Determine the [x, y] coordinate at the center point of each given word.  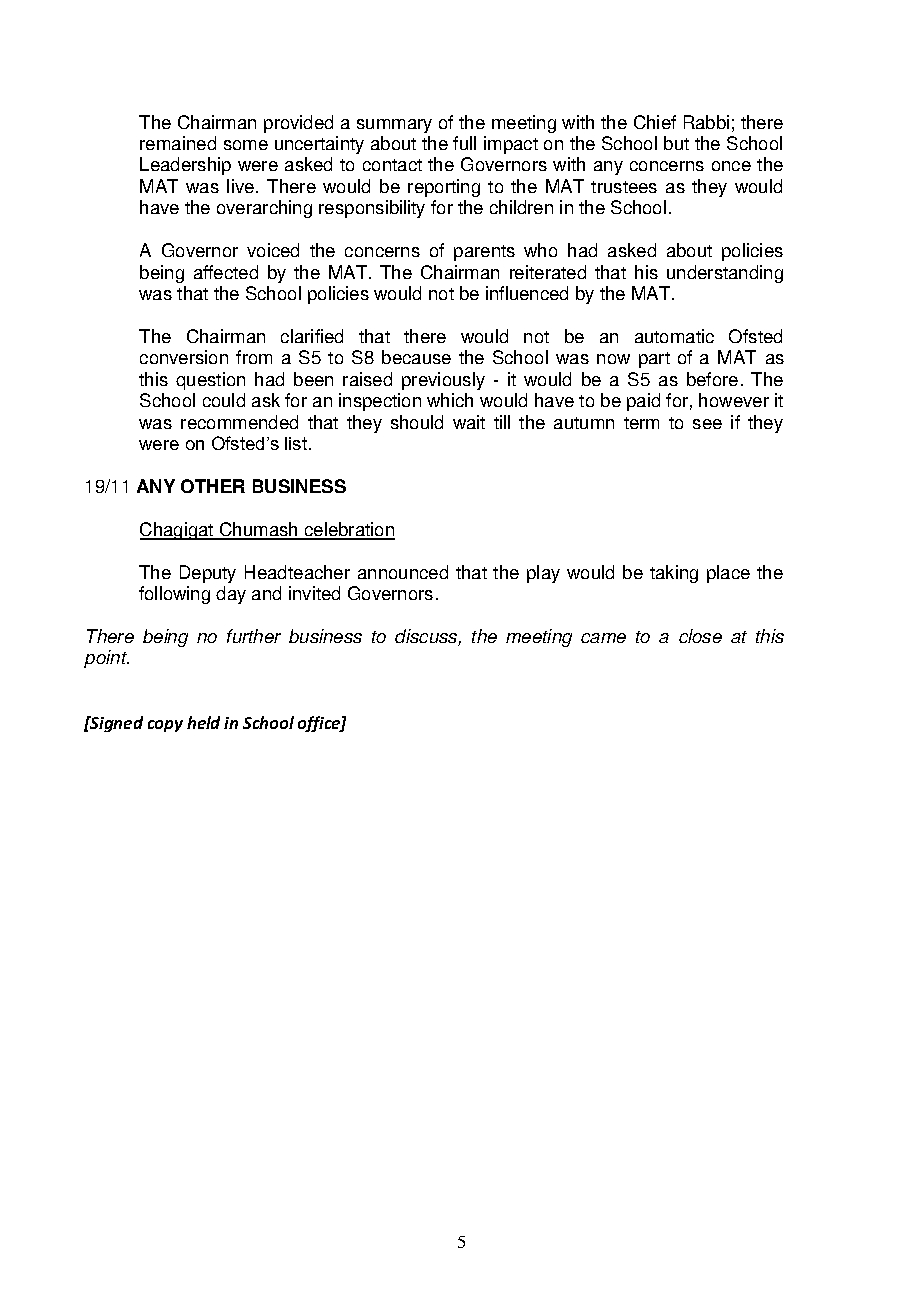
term [641, 423]
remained [178, 143]
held [203, 722]
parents [484, 253]
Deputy [208, 574]
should [417, 422]
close [700, 636]
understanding [725, 274]
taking [674, 574]
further [254, 636]
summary [394, 126]
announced [403, 572]
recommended [239, 422]
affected [226, 272]
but [676, 143]
